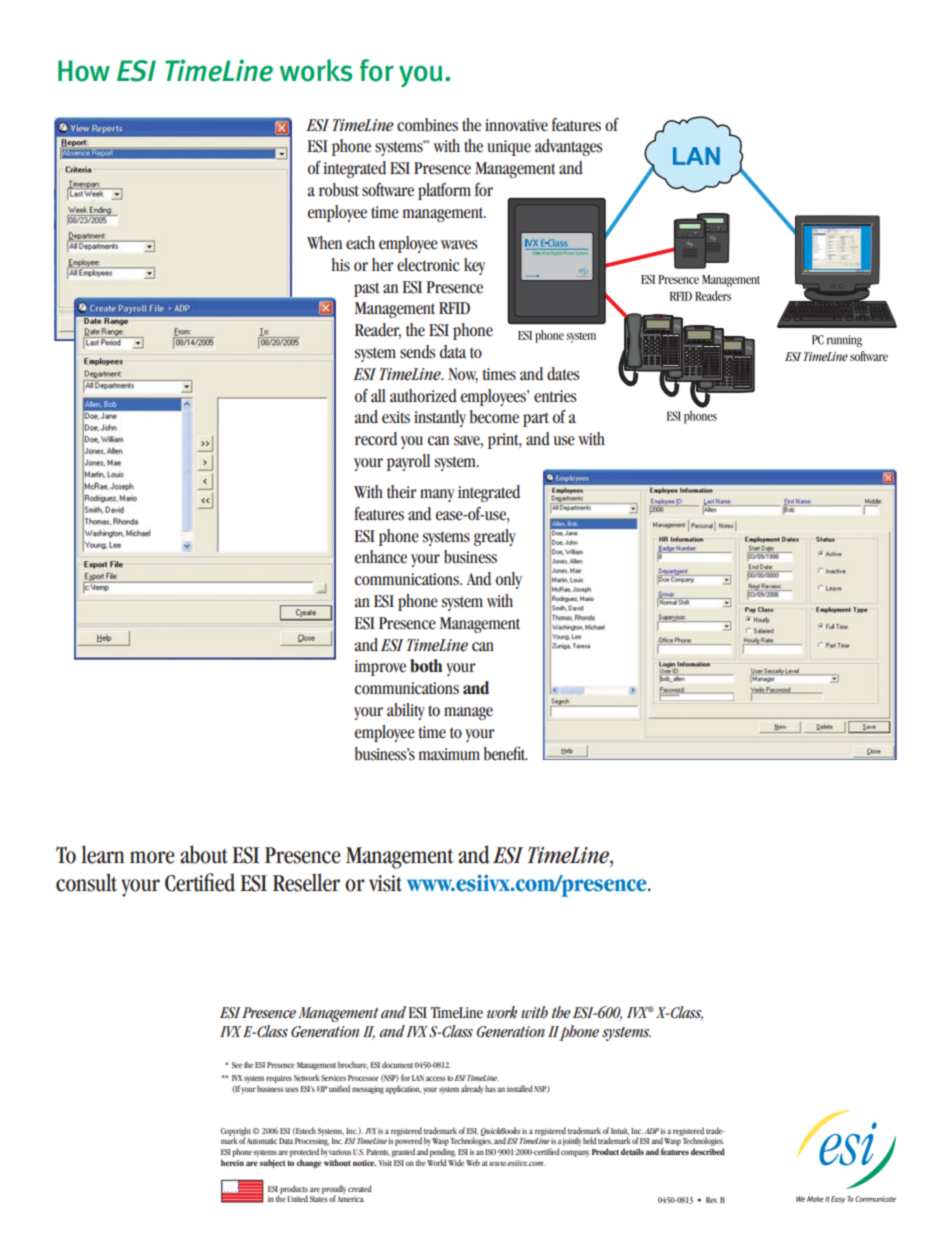 Image resolution: width=952 pixels, height=1233 pixels. I want to click on combines, so click(427, 125).
